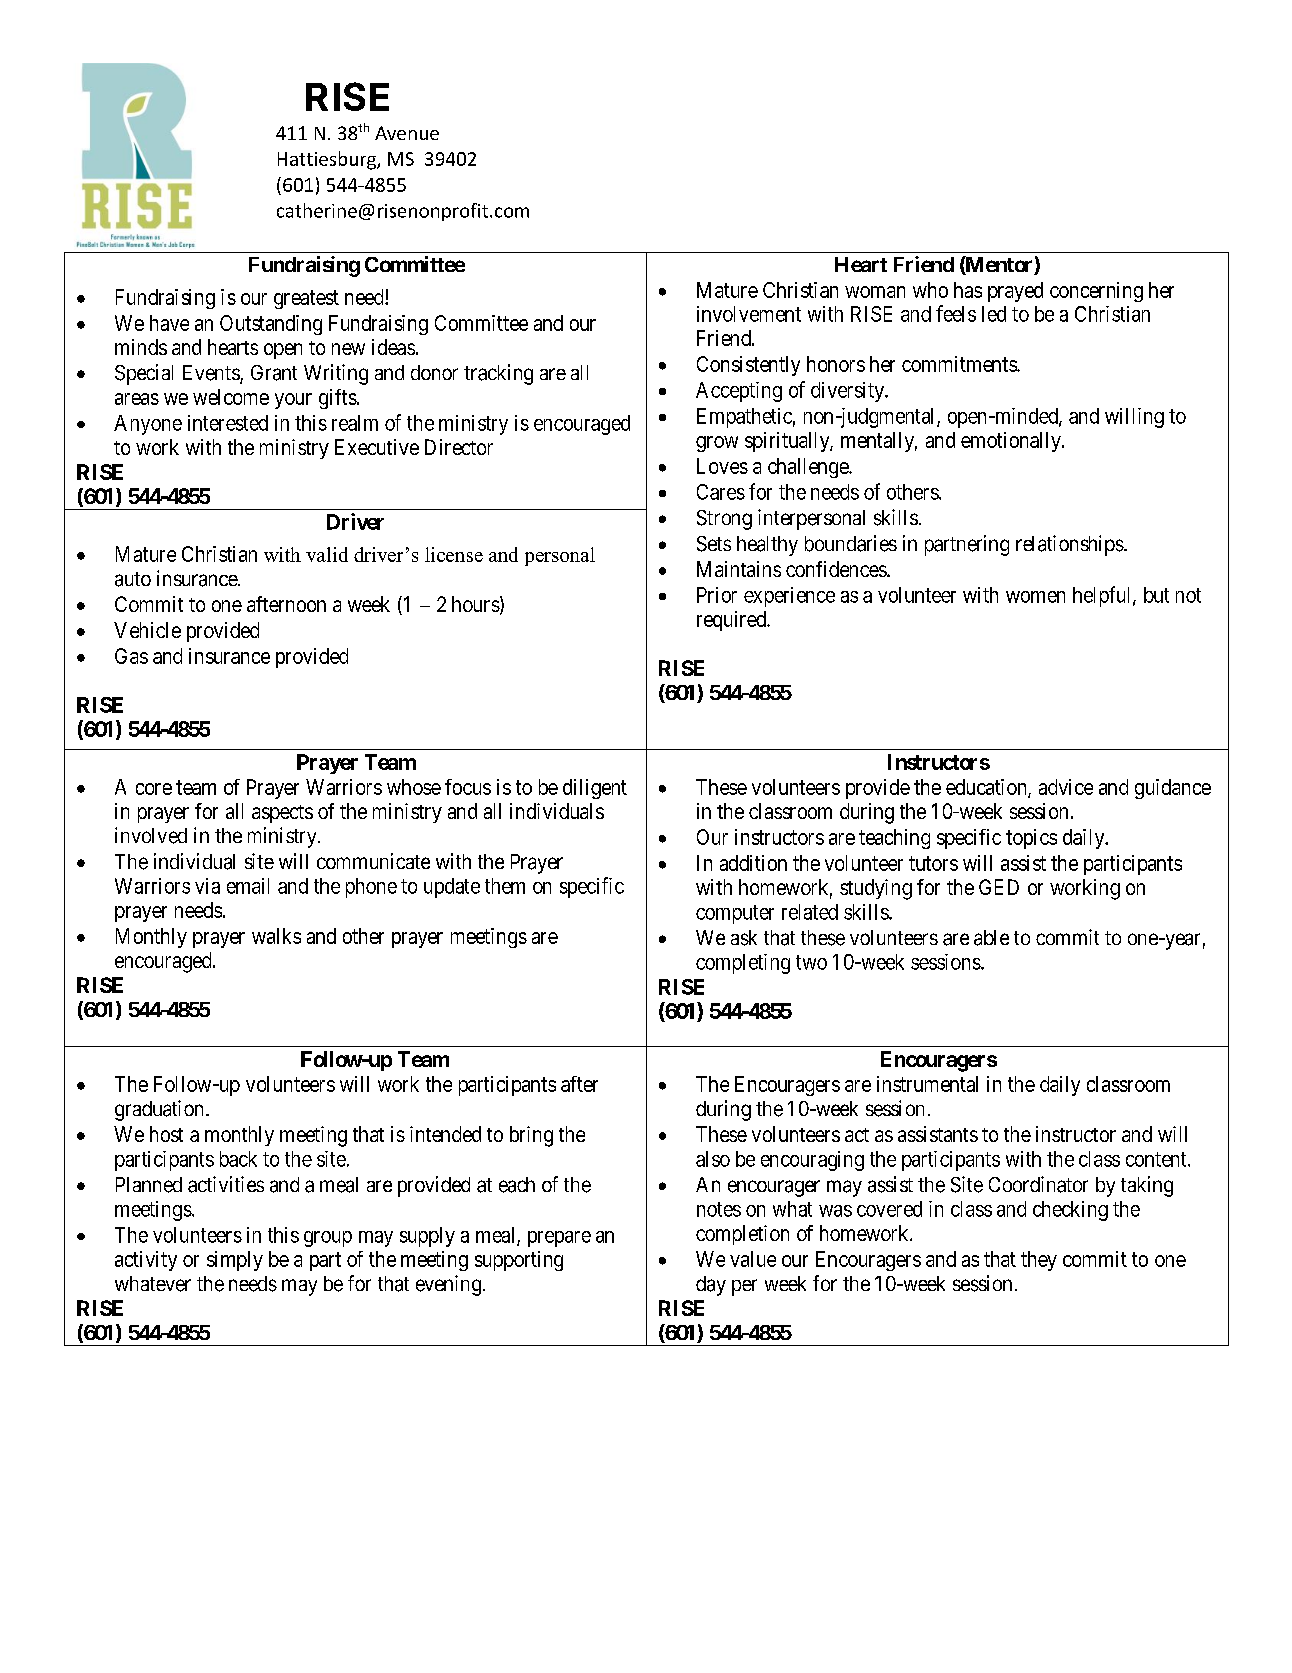 The height and width of the image is (1673, 1292). Describe the element at coordinates (276, 936) in the image. I see `walks` at that location.
